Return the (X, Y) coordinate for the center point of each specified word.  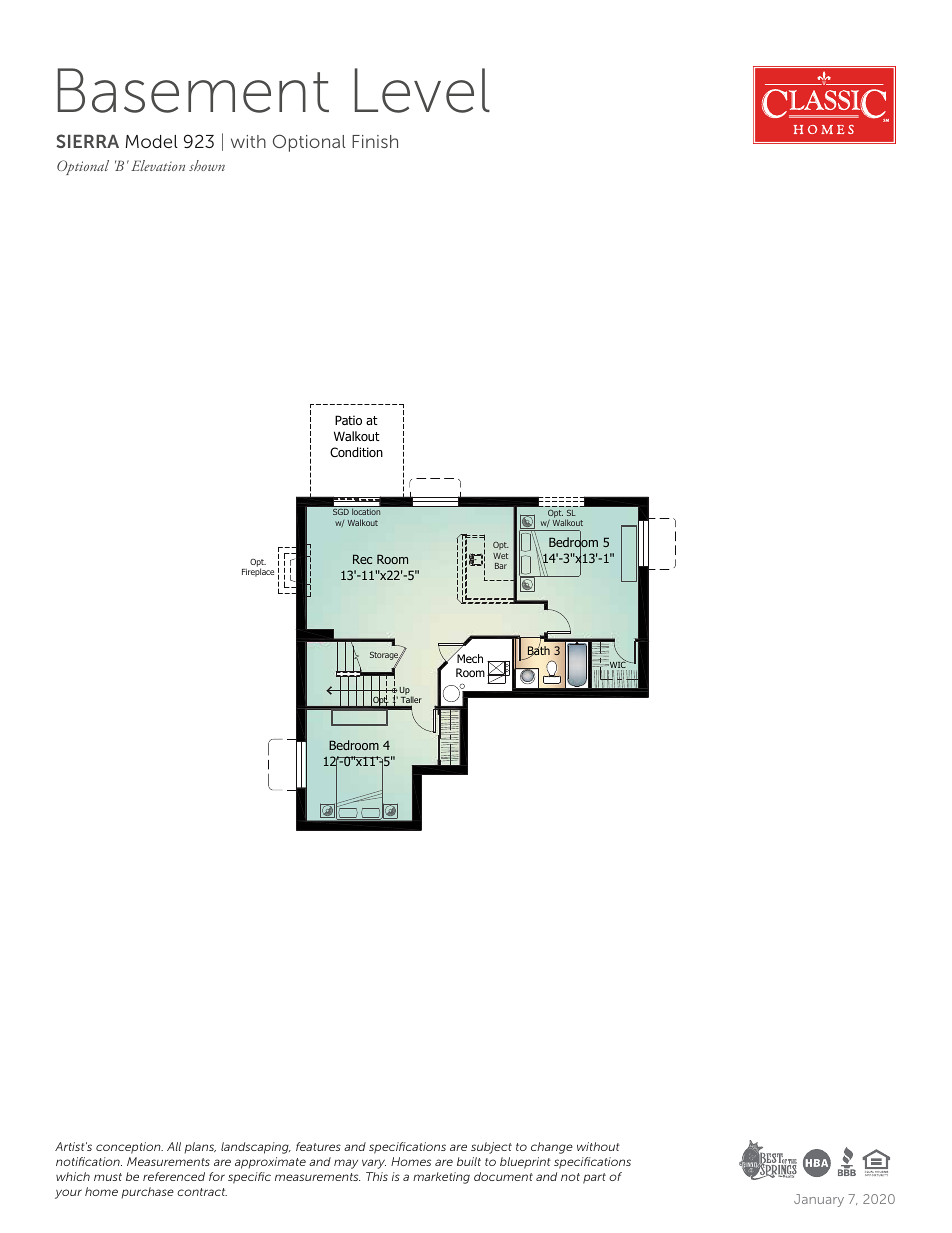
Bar (501, 566)
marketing (441, 1178)
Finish (375, 141)
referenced (174, 1176)
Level (422, 90)
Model (151, 141)
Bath (539, 651)
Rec (362, 559)
